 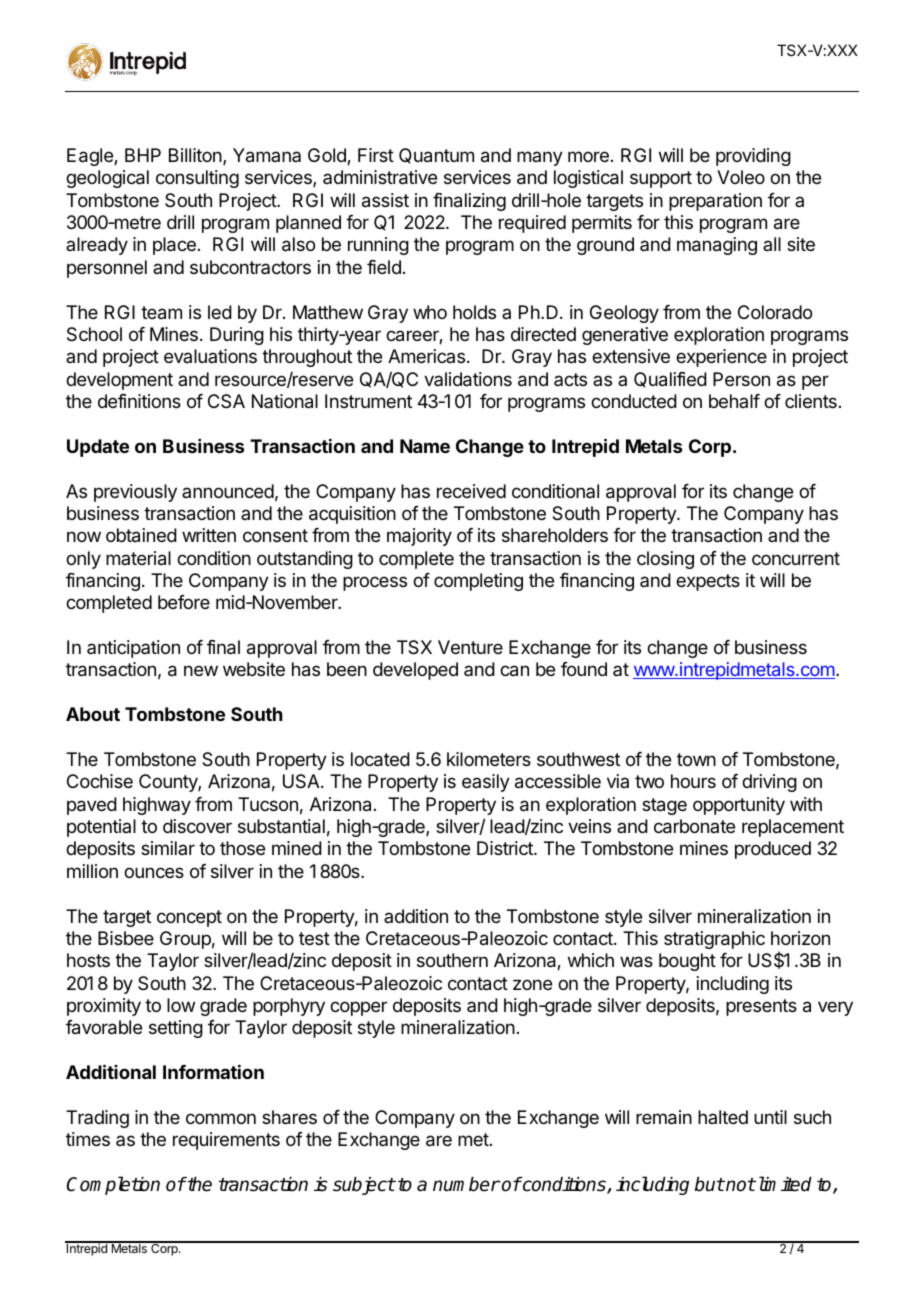 What do you see at coordinates (470, 647) in the document?
I see `Venture` at bounding box center [470, 647].
